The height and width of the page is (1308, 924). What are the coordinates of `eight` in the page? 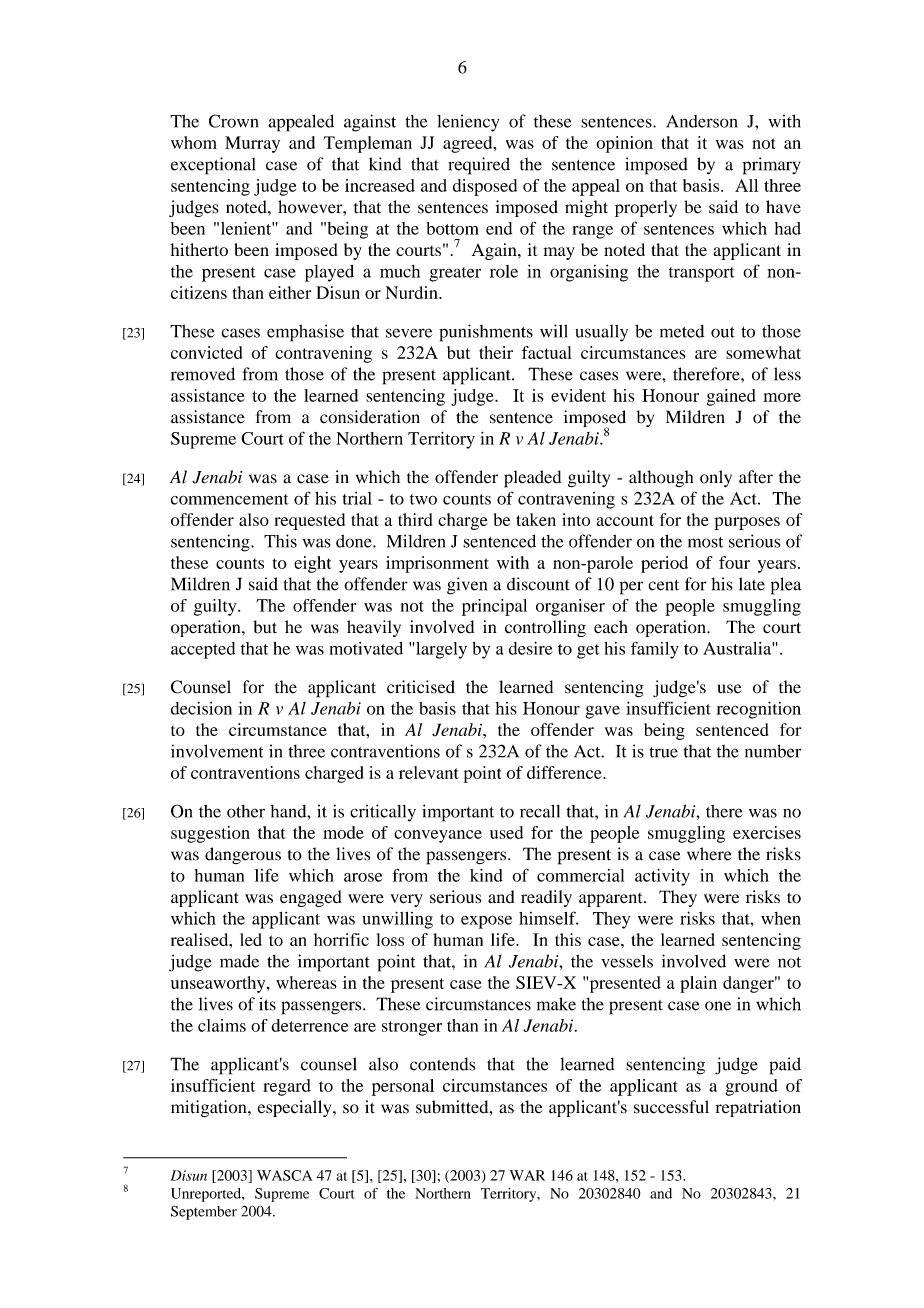 It's located at (312, 564).
